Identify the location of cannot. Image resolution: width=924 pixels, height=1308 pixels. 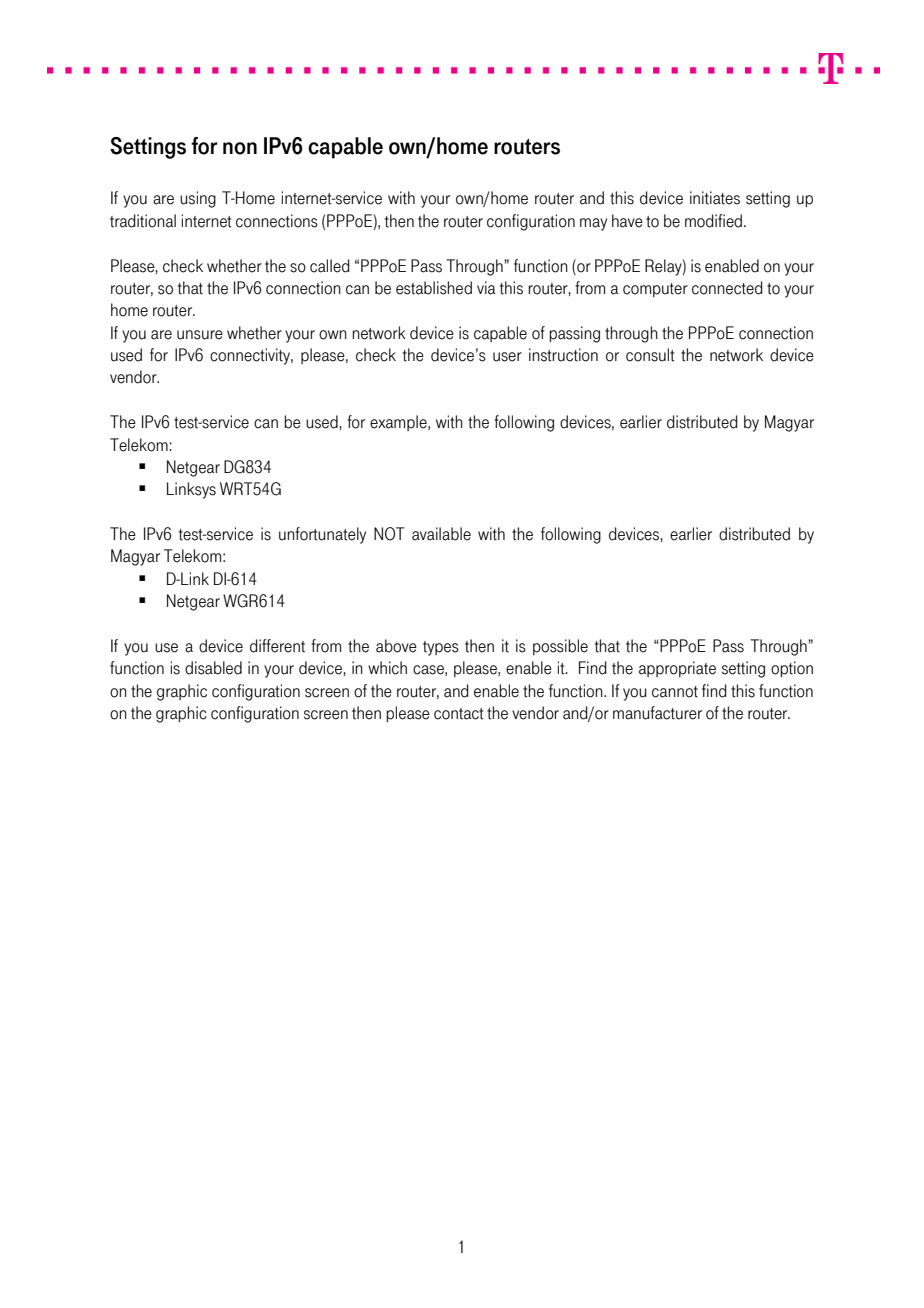
(675, 692).
